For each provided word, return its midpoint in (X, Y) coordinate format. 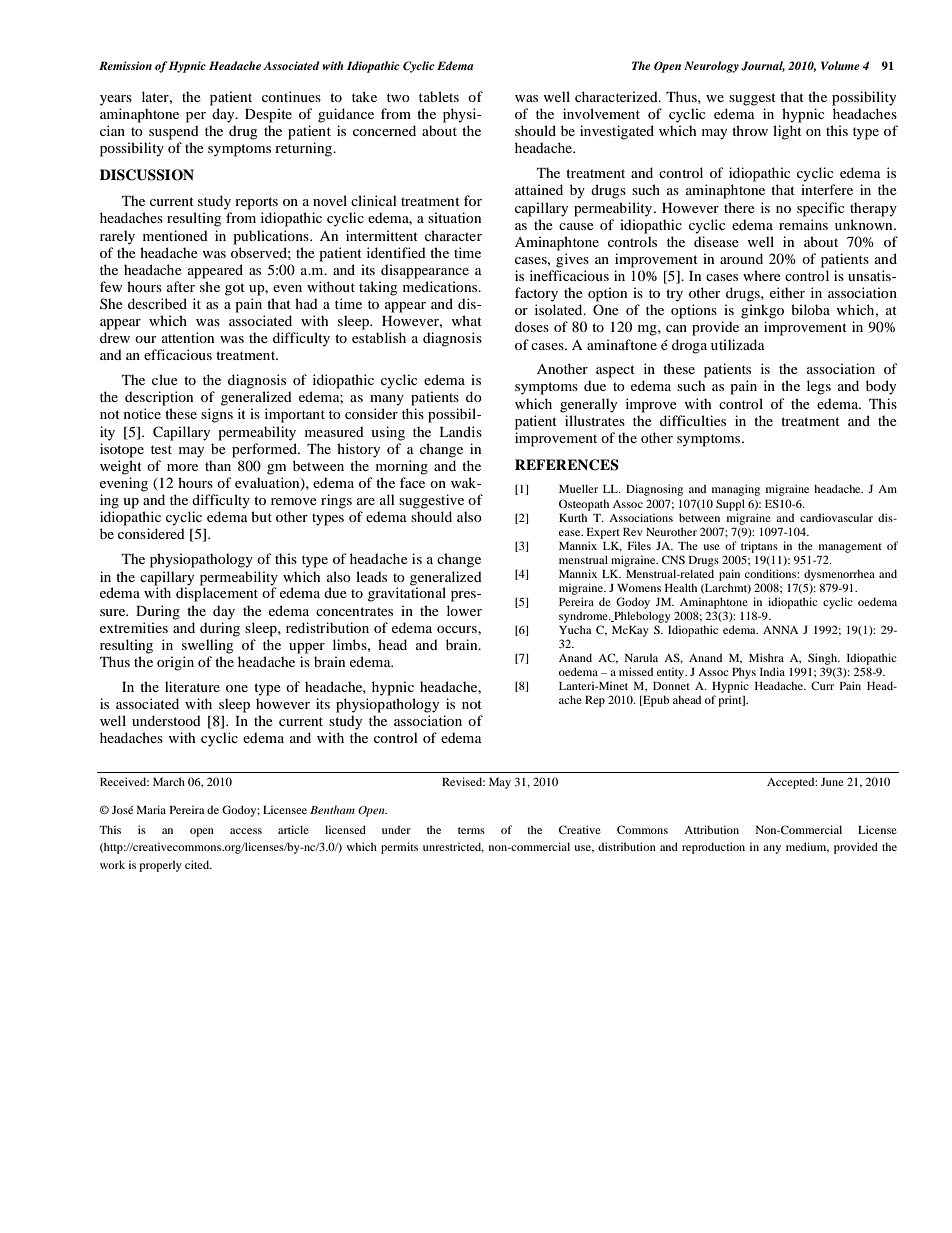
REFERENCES (567, 465)
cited (198, 864)
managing (736, 490)
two (398, 97)
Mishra (766, 657)
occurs (458, 629)
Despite (268, 115)
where (762, 275)
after (181, 286)
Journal (763, 66)
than (218, 465)
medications (441, 286)
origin (175, 663)
